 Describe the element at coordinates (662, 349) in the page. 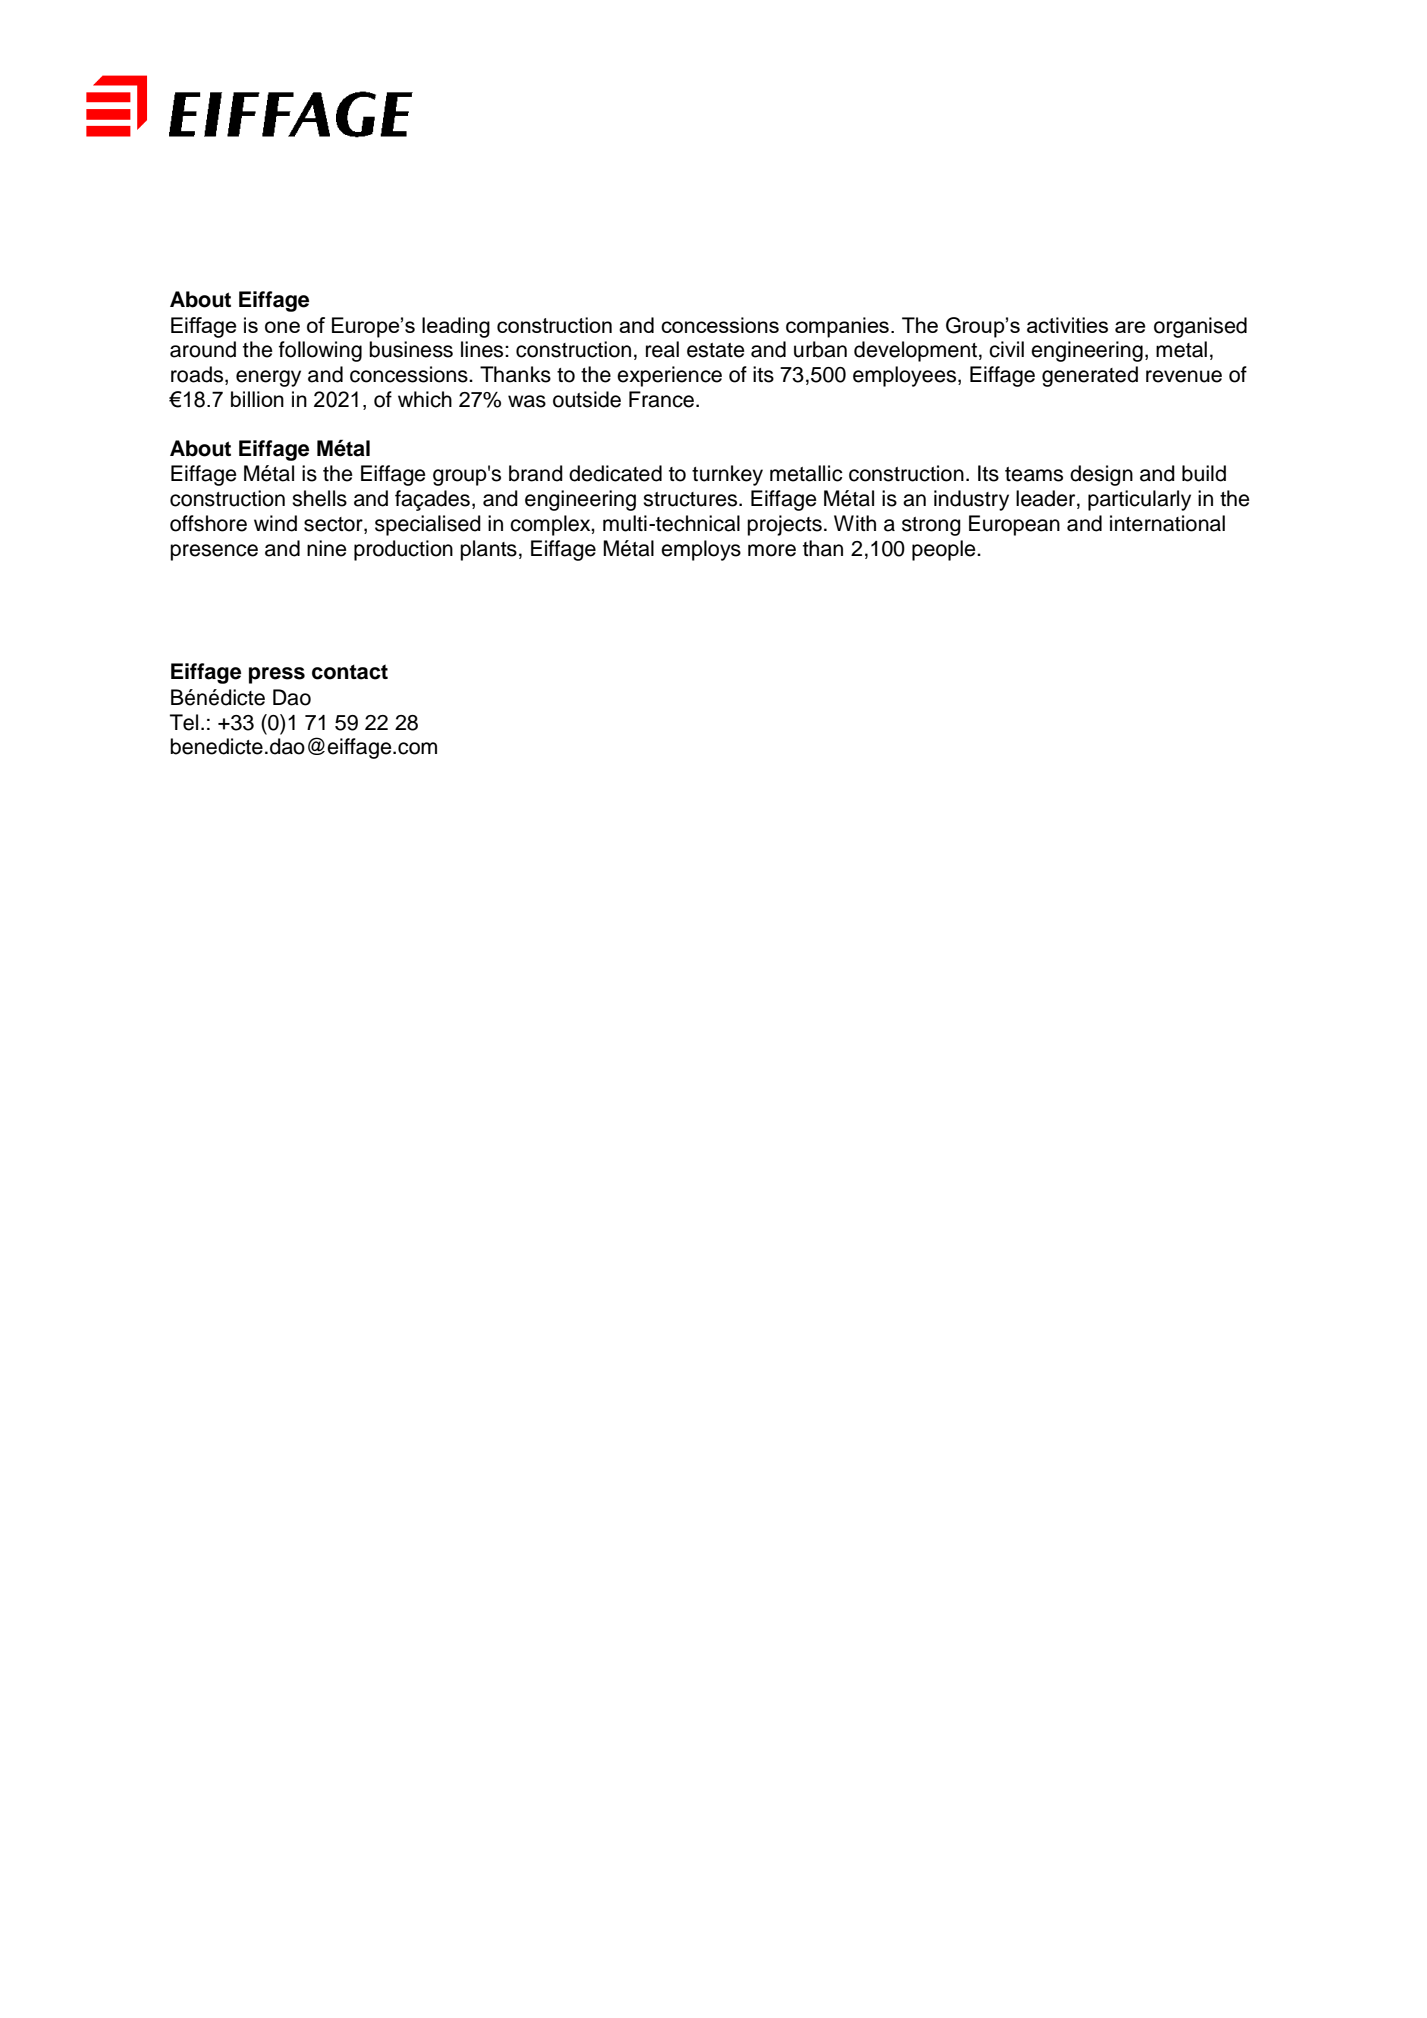

I see `real` at that location.
